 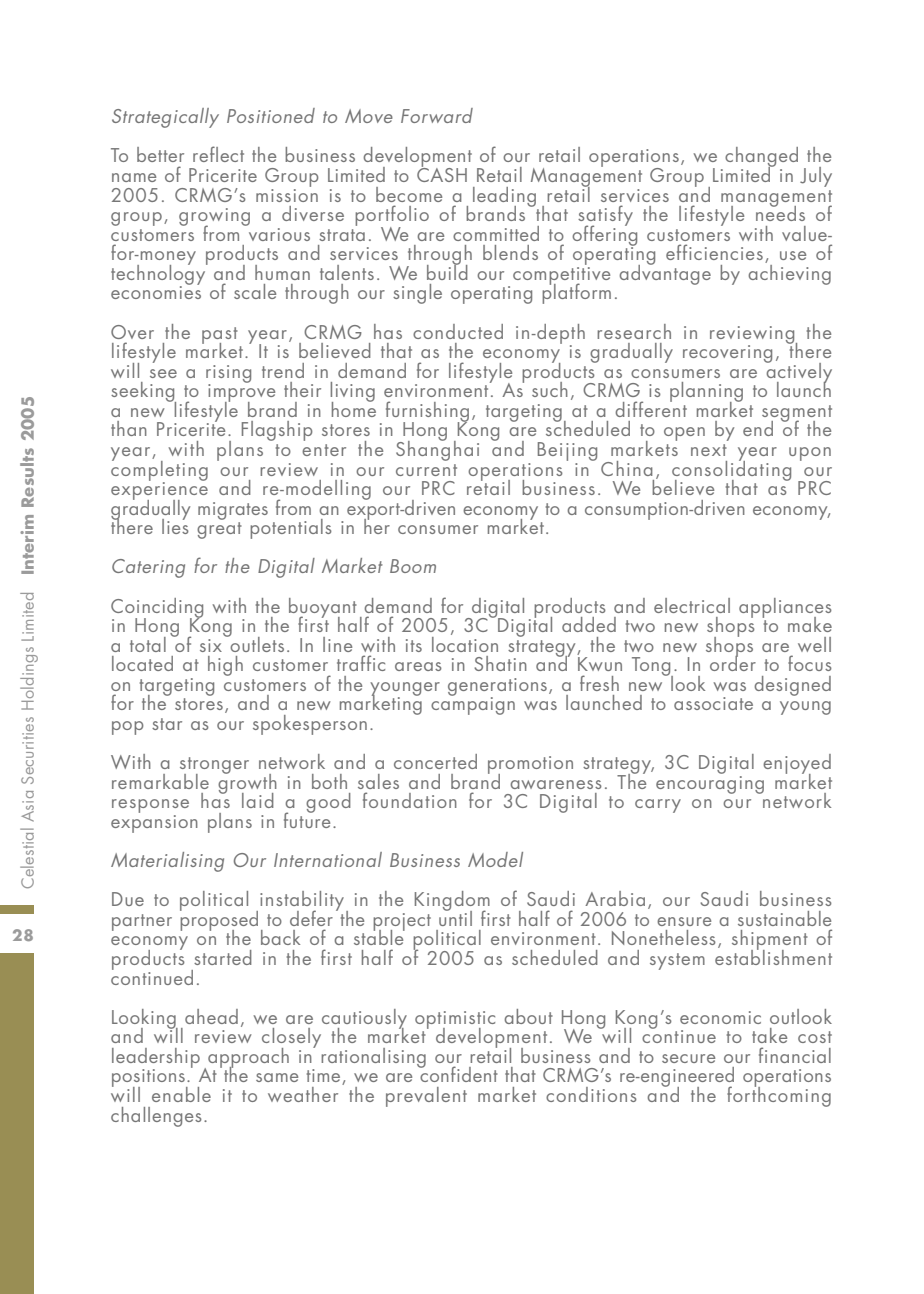 What do you see at coordinates (218, 154) in the screenshot?
I see `reflect` at bounding box center [218, 154].
